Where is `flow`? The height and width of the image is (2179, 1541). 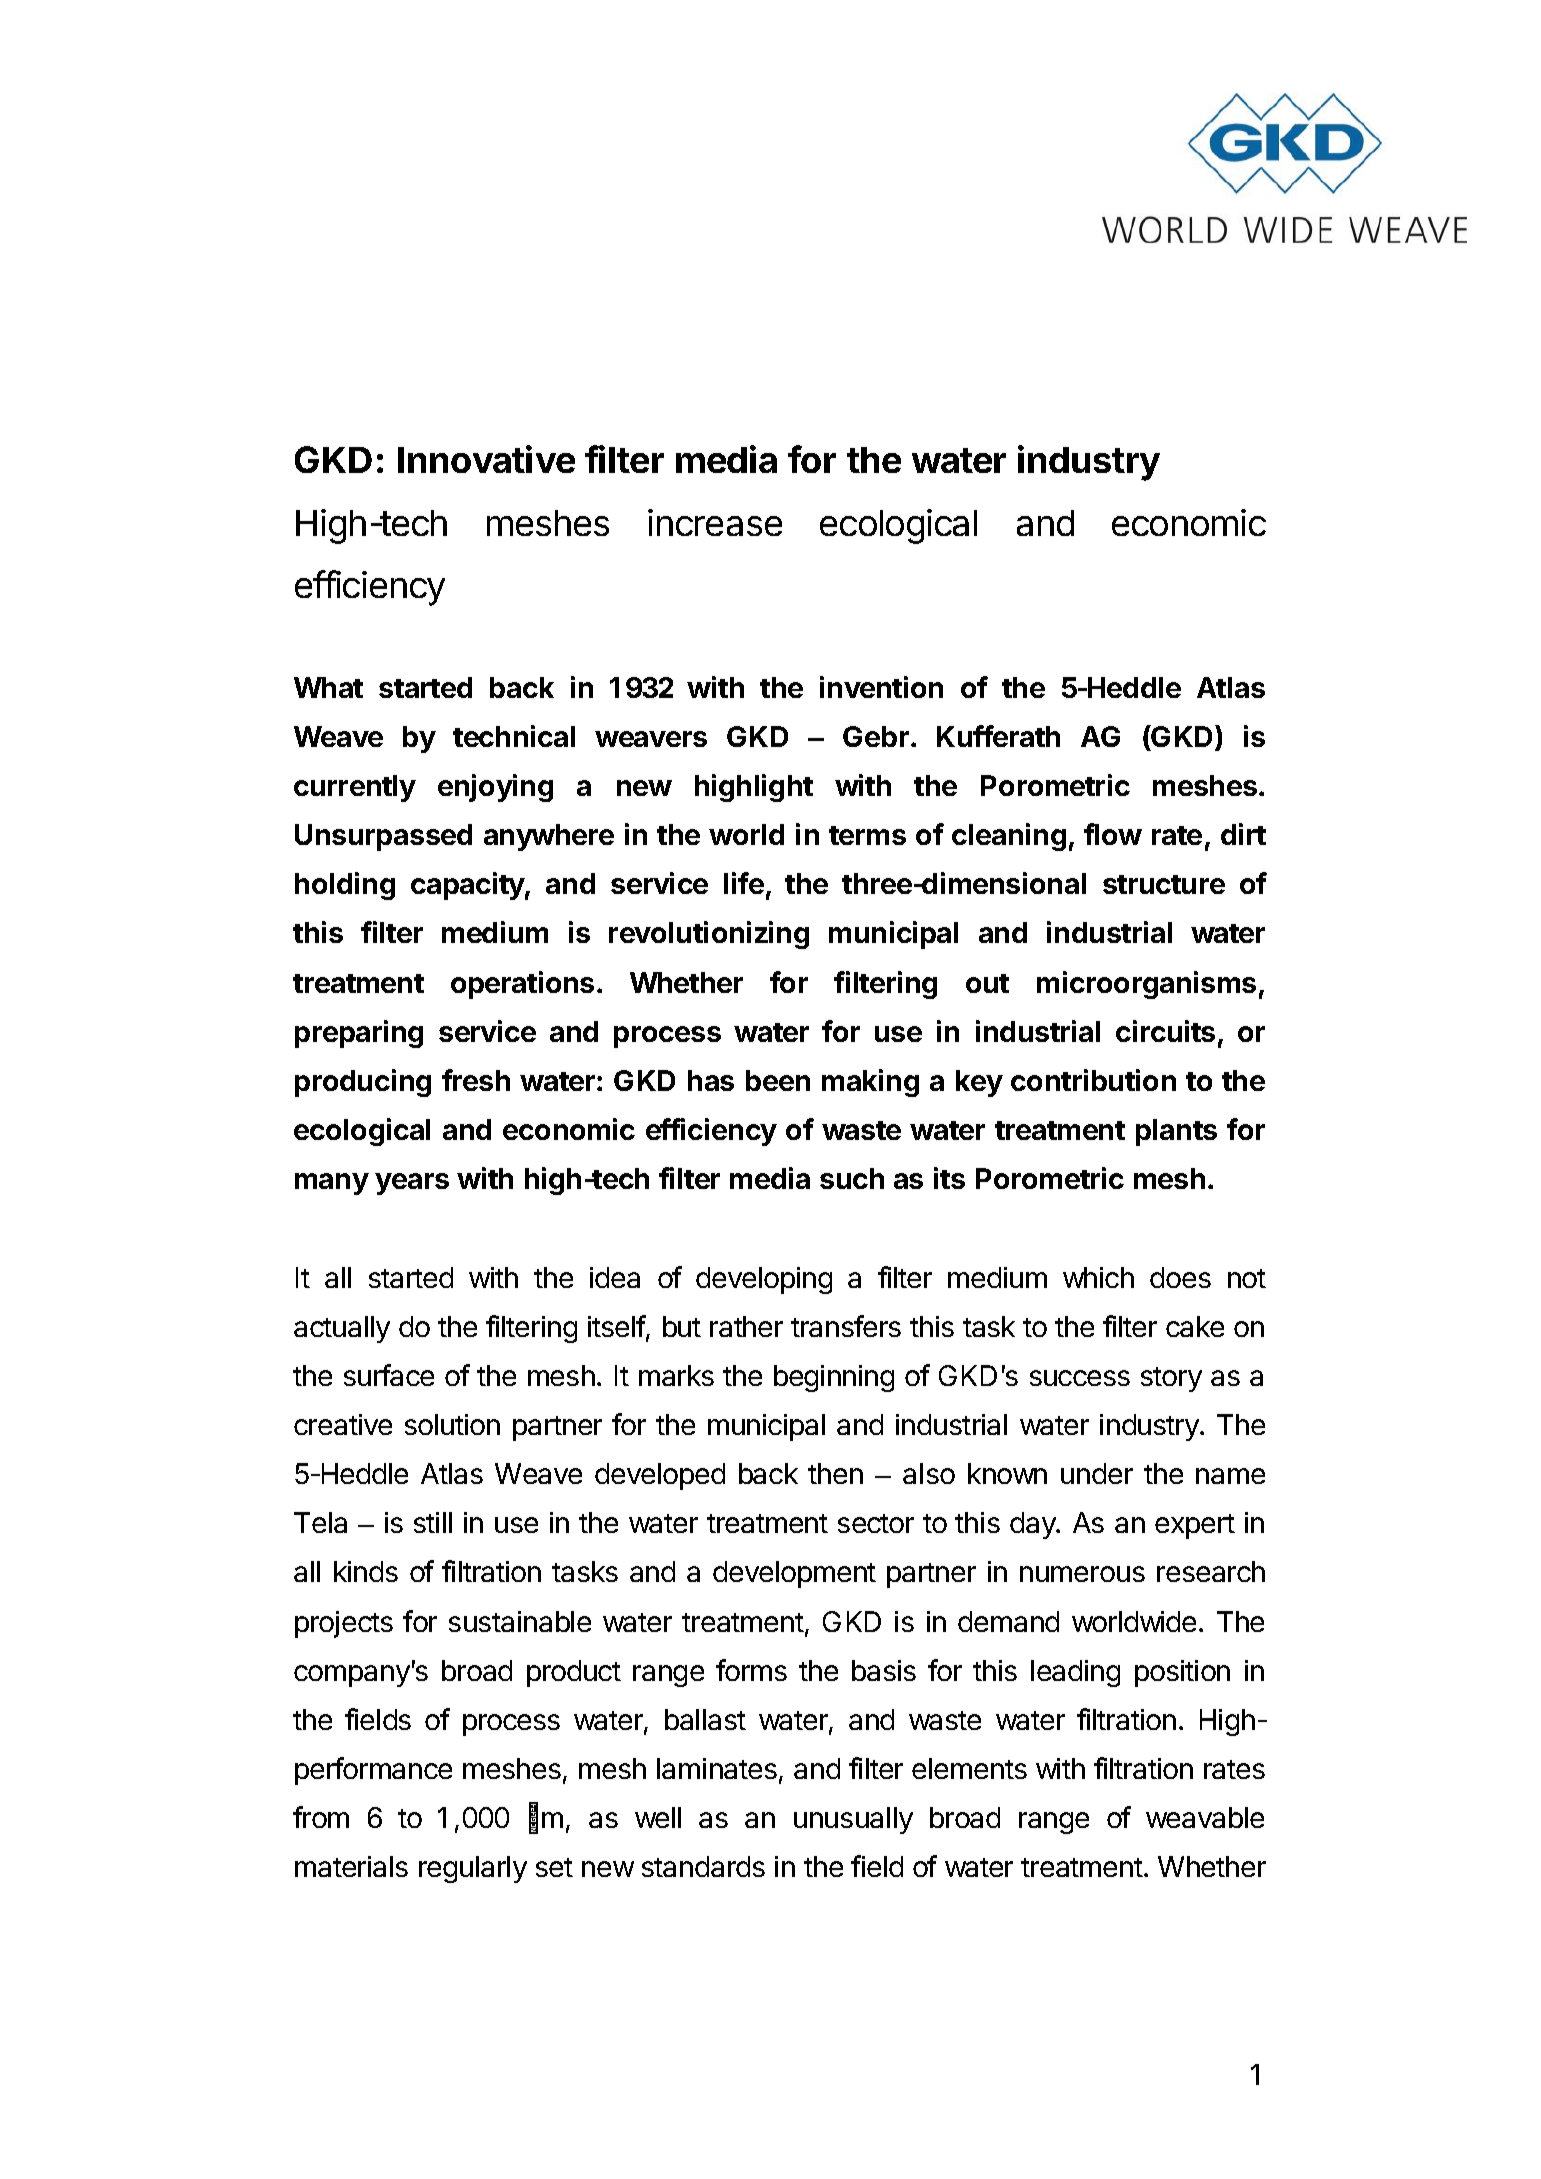 flow is located at coordinates (1113, 834).
